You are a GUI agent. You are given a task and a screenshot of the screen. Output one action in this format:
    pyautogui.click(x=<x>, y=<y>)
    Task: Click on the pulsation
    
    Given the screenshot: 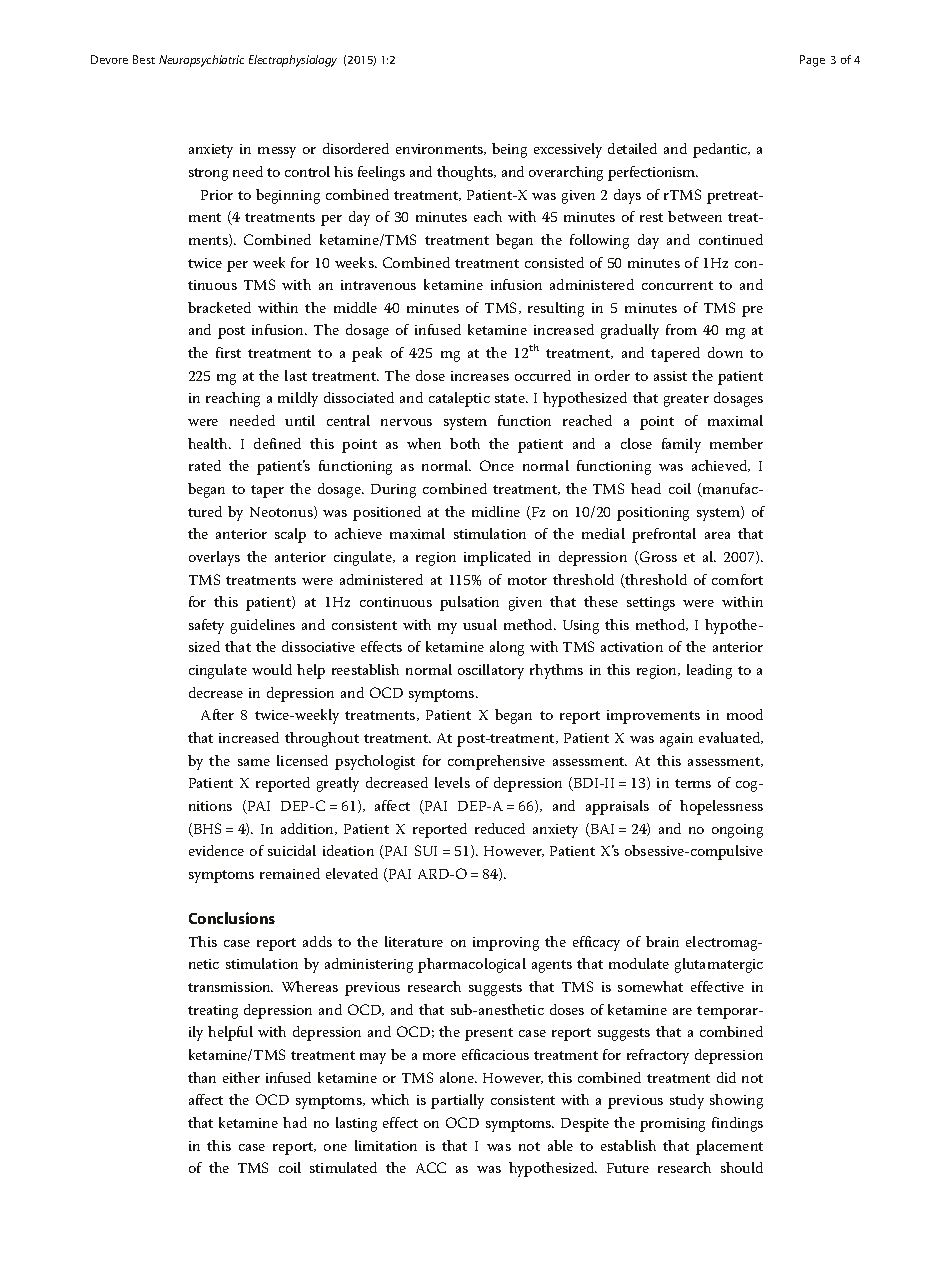 What is the action you would take?
    pyautogui.click(x=469, y=603)
